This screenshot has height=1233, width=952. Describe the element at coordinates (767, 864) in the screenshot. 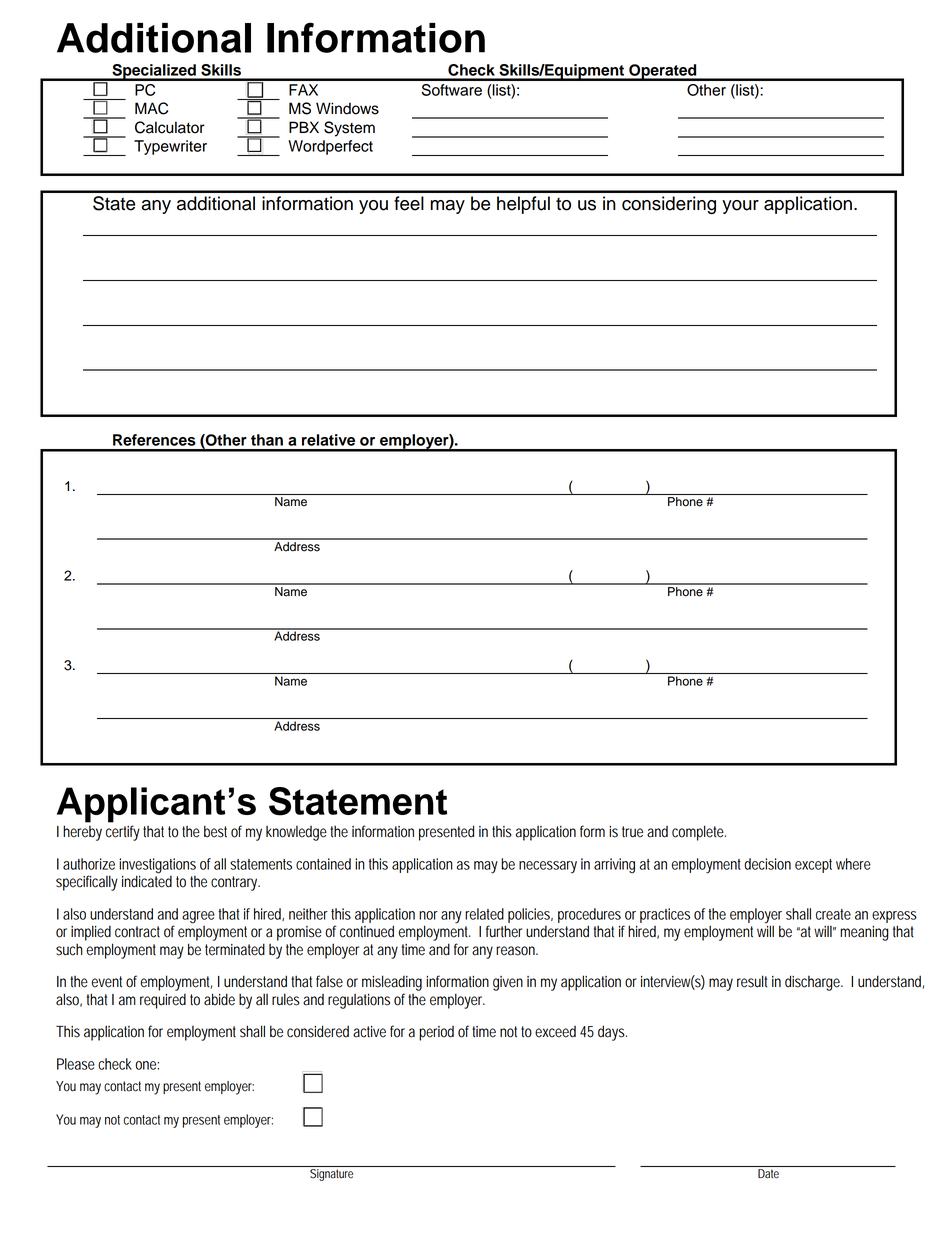

I see `decision` at that location.
